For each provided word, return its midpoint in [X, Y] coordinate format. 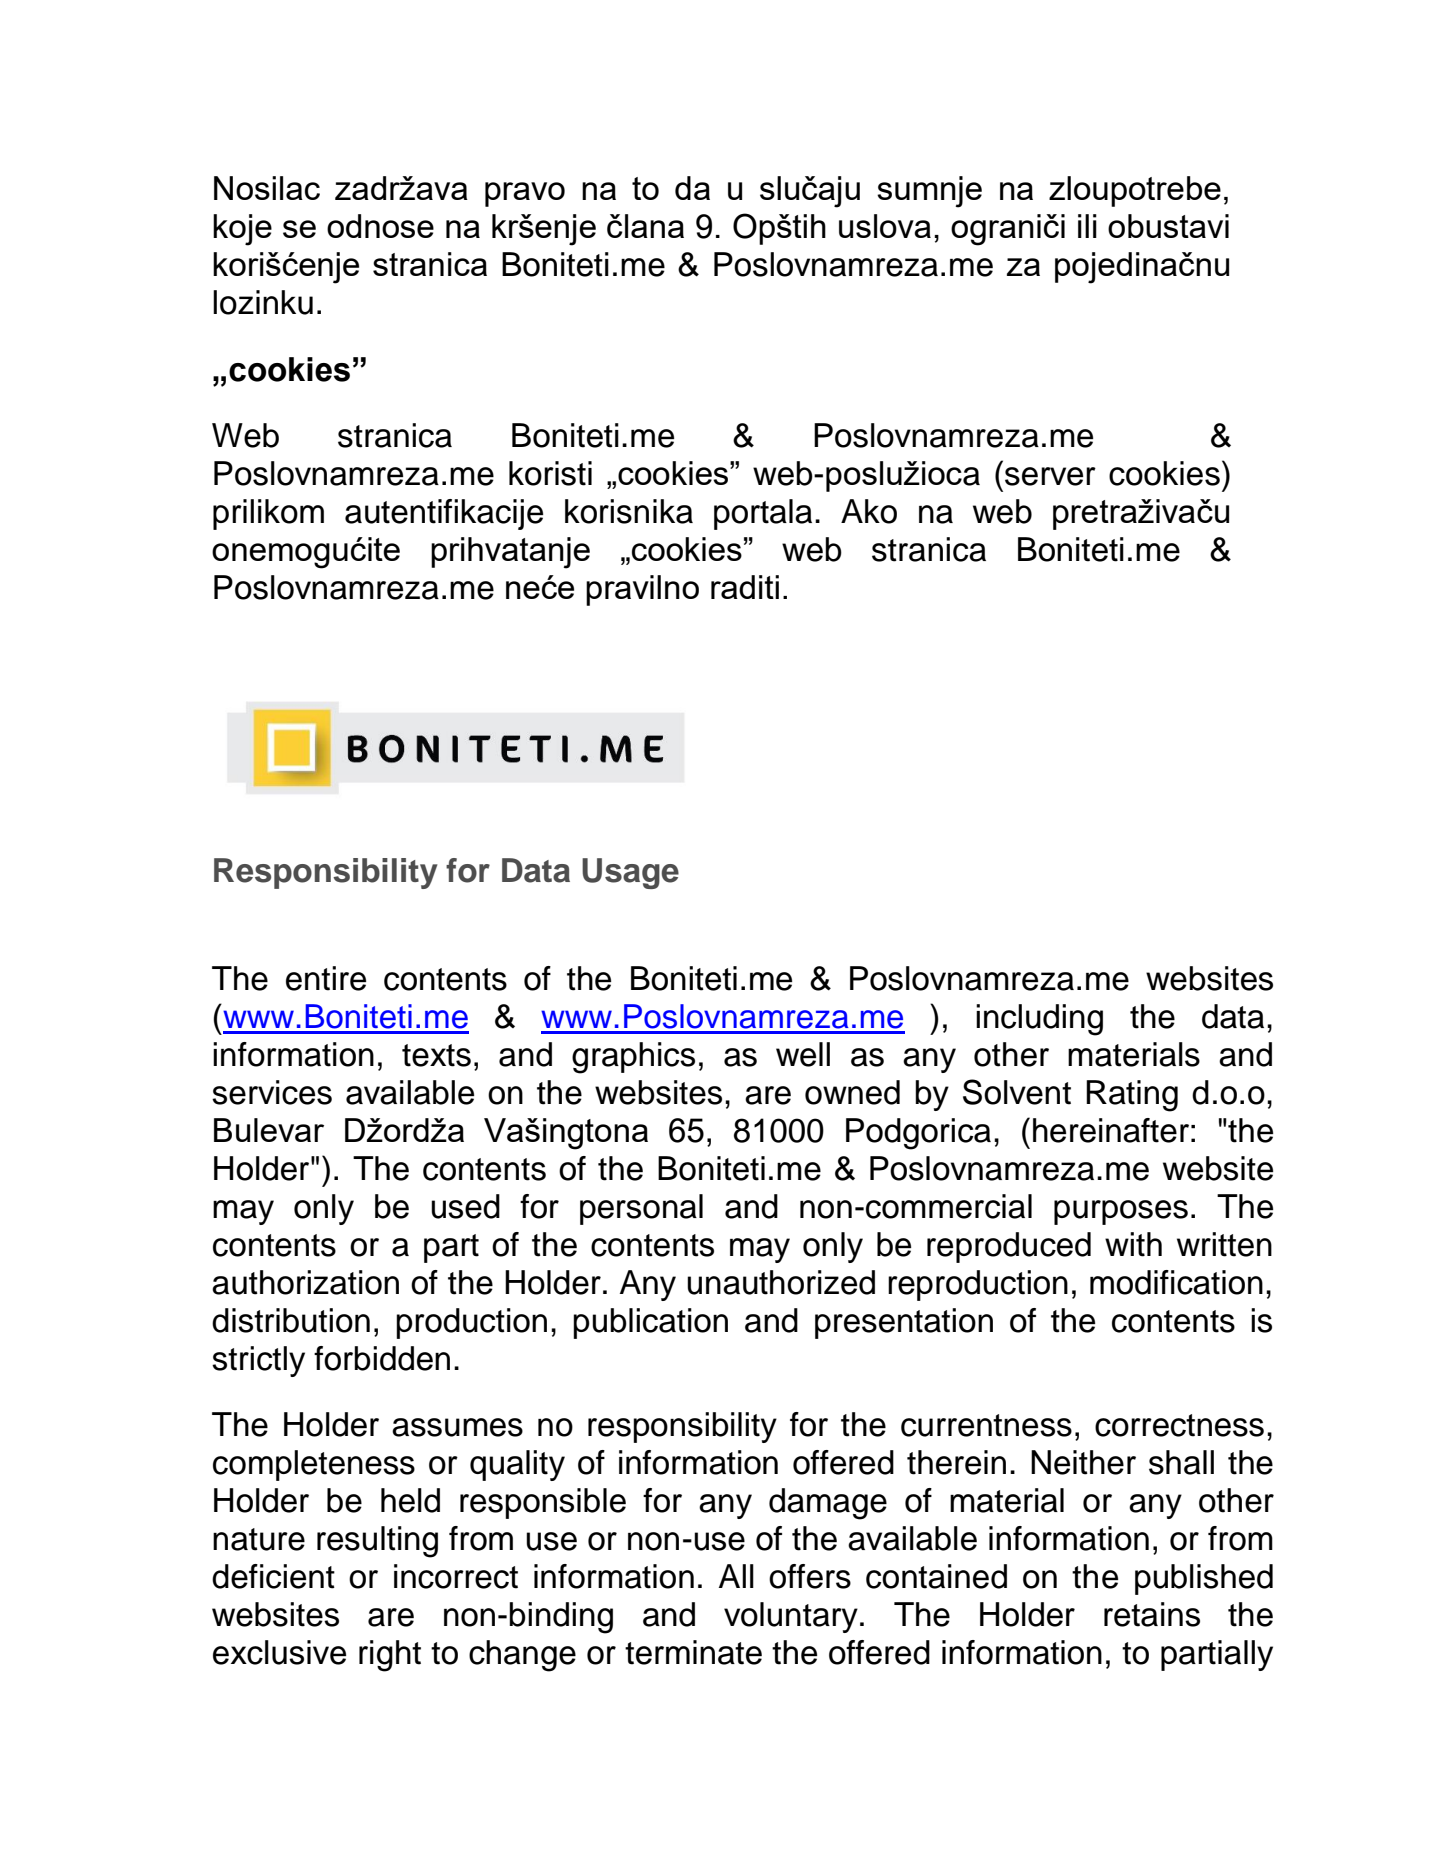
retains [1152, 1614]
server [1050, 476]
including [1039, 1020]
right [390, 1656]
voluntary [791, 1617]
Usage [630, 873]
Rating [1132, 1096]
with [1133, 1244]
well [803, 1054]
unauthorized [781, 1282]
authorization [305, 1282]
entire [326, 978]
